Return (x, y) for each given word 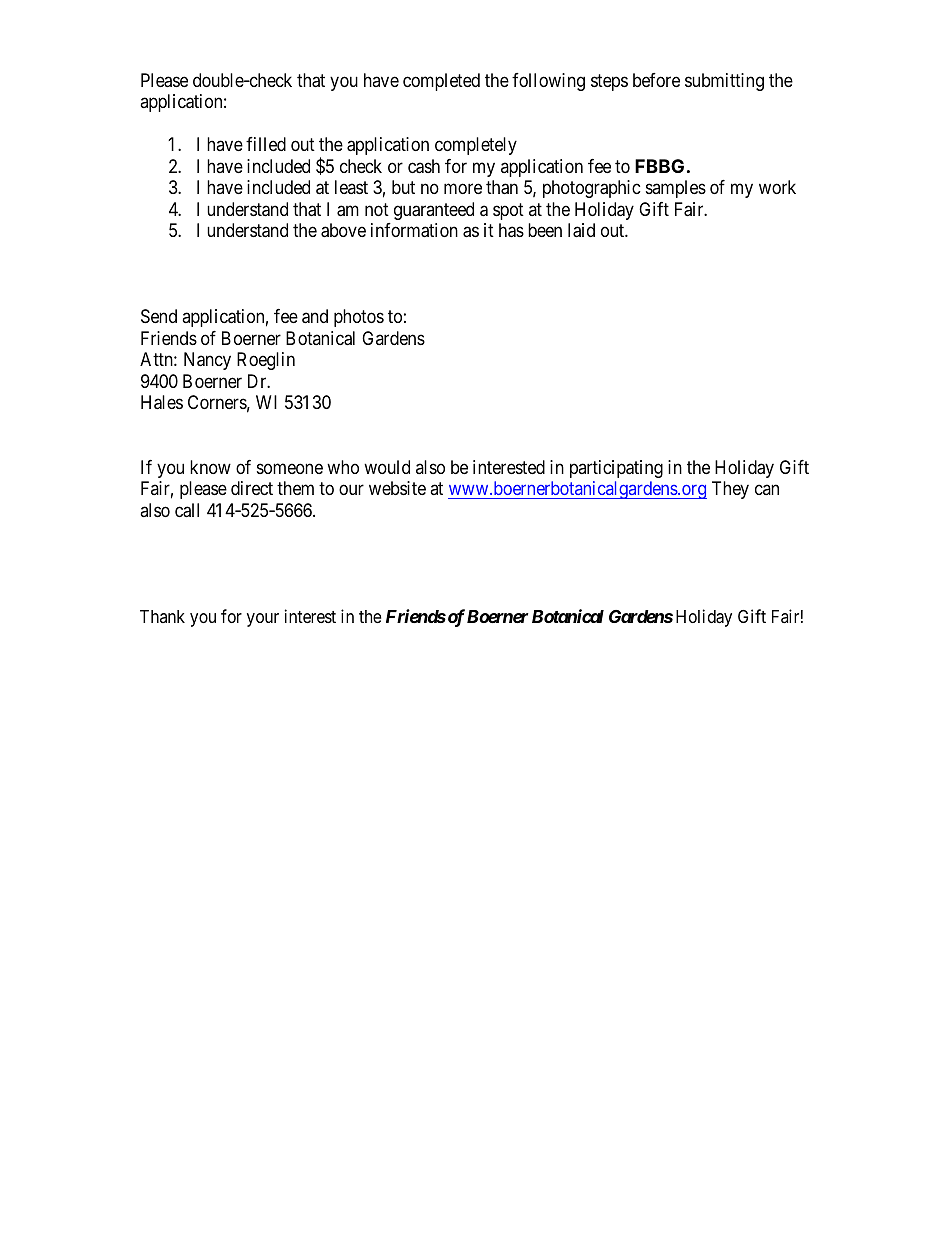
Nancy (207, 361)
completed (441, 82)
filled (266, 144)
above (343, 230)
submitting (724, 82)
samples (676, 189)
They (730, 490)
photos (359, 318)
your (263, 620)
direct (252, 488)
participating (616, 469)
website (397, 488)
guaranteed (434, 211)
